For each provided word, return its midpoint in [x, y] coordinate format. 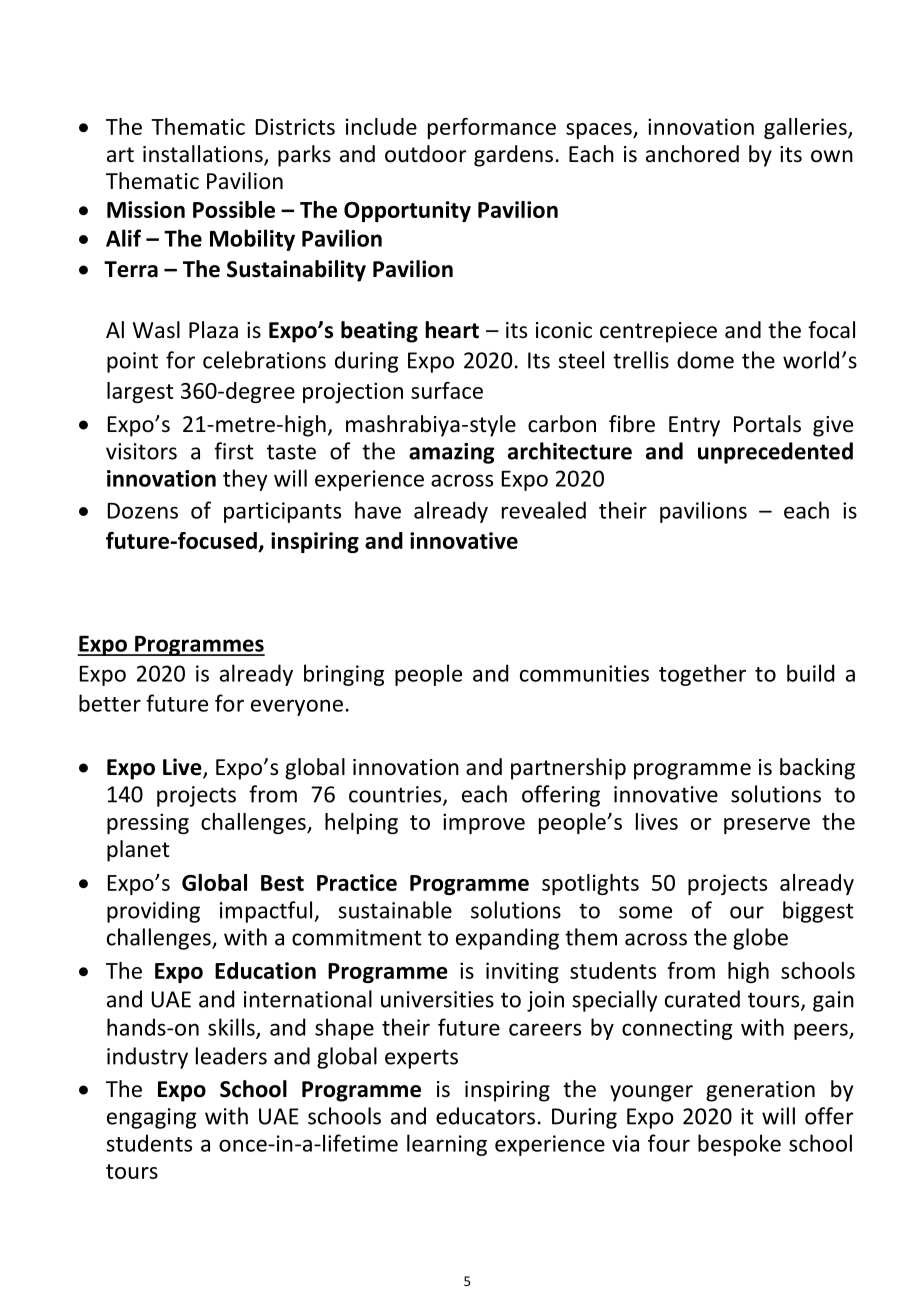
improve [484, 823]
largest [140, 392]
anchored [692, 154]
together [702, 675]
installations [204, 155]
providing [153, 912]
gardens [513, 156]
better [110, 703]
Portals [767, 424]
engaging [151, 1118]
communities [584, 673]
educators [485, 1116]
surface [447, 390]
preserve [767, 826]
